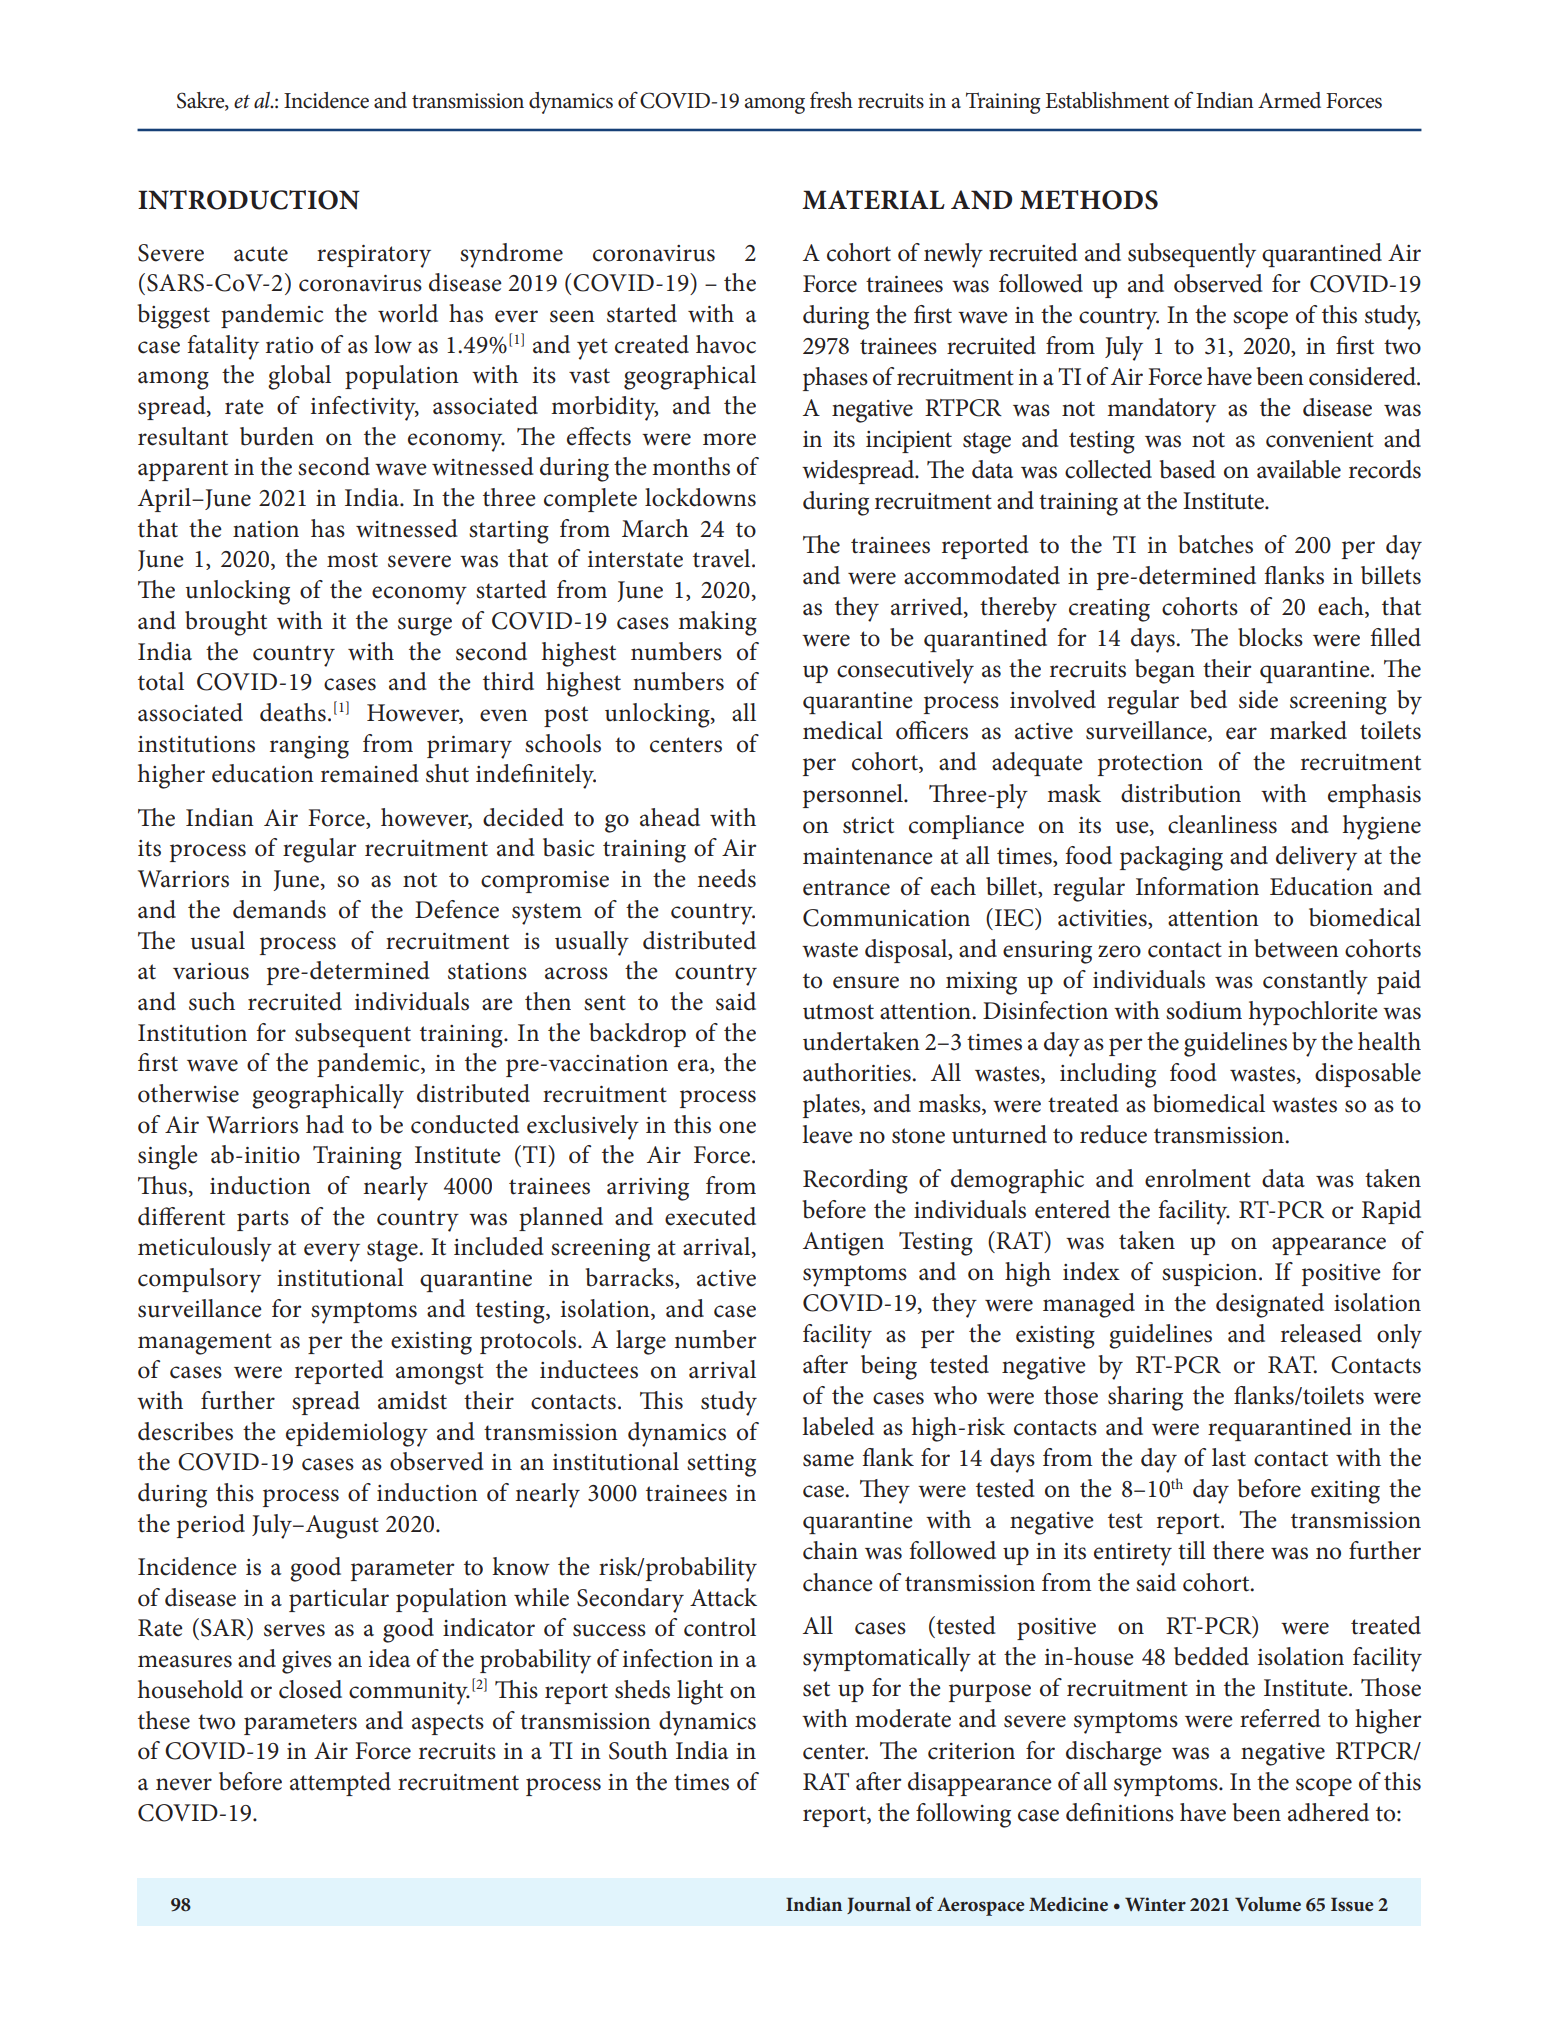 This screenshot has width=1559, height=2017. Describe the element at coordinates (357, 1434) in the screenshot. I see `epidemiology` at that location.
